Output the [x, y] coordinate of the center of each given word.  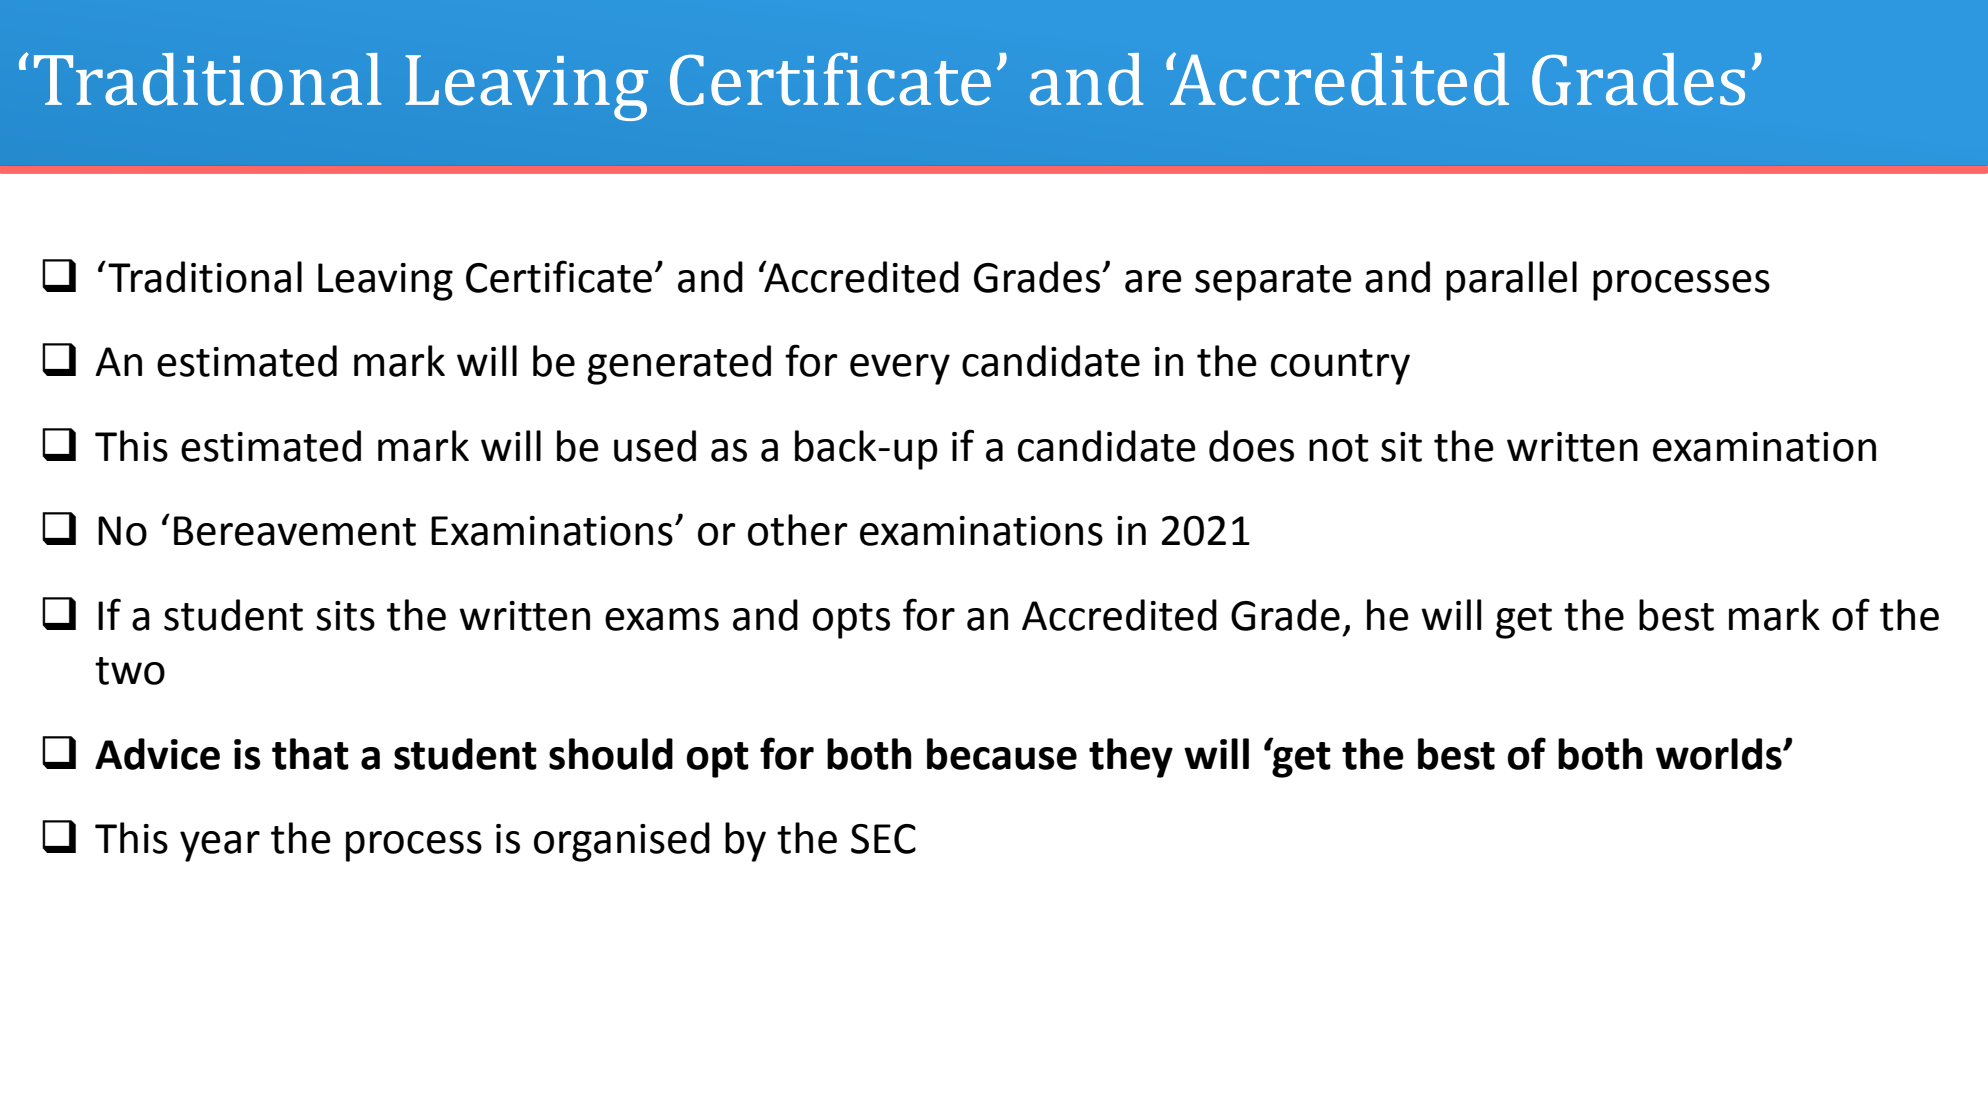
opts [851, 621]
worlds [1720, 754]
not [1339, 448]
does [1251, 446]
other [798, 530]
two [130, 671]
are [1153, 281]
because [1002, 754]
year [220, 846]
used [655, 446]
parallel [1511, 281]
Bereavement [295, 531]
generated [679, 365]
